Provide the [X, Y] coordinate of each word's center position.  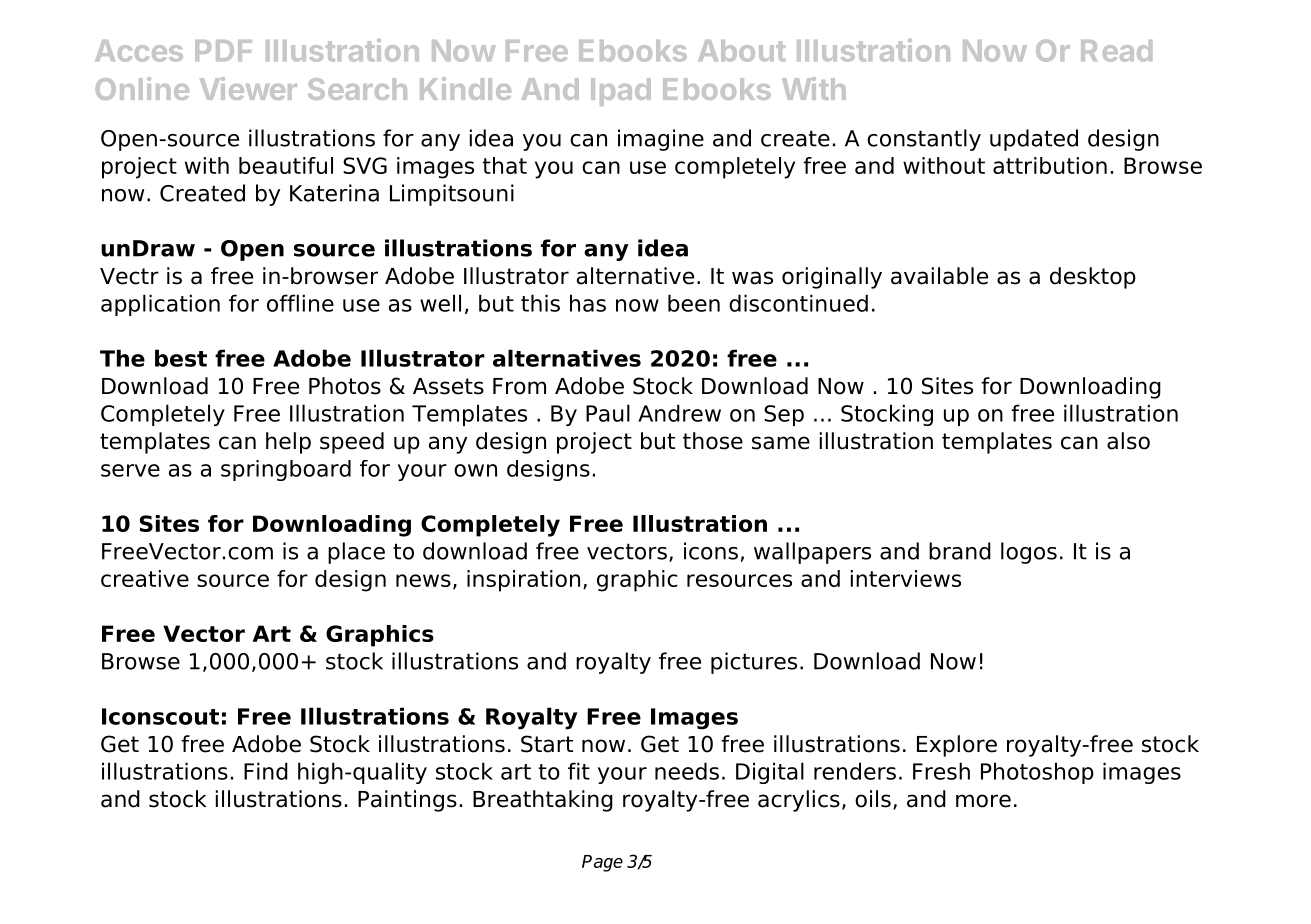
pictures [754, 663]
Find [266, 771]
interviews [906, 578]
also [1128, 441]
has [588, 303]
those [713, 441]
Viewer [248, 88]
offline [300, 303]
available [939, 276]
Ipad [621, 92]
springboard [286, 470]
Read [1116, 51]
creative [145, 578]
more [983, 801]
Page [602, 863]
